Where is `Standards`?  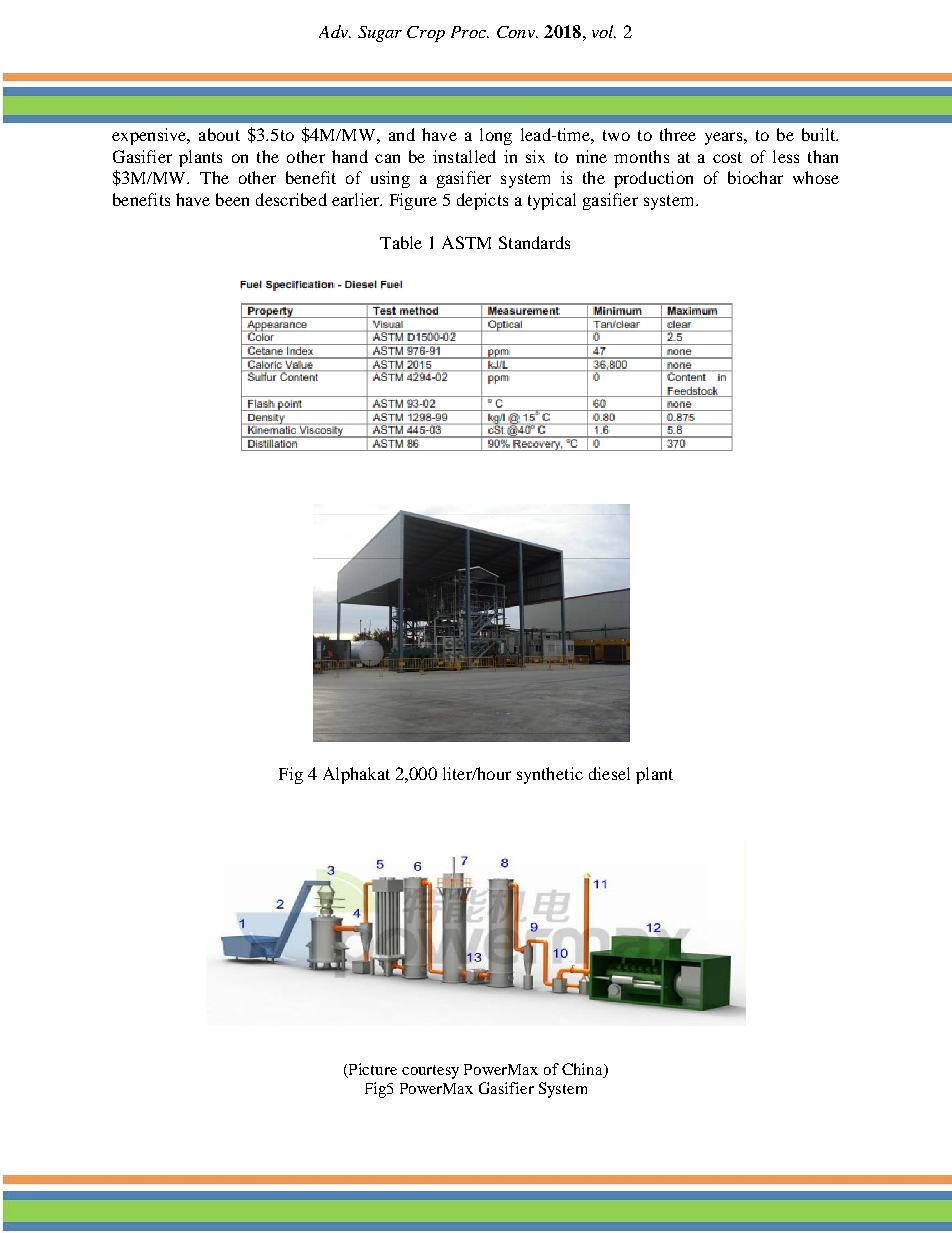
Standards is located at coordinates (534, 242).
